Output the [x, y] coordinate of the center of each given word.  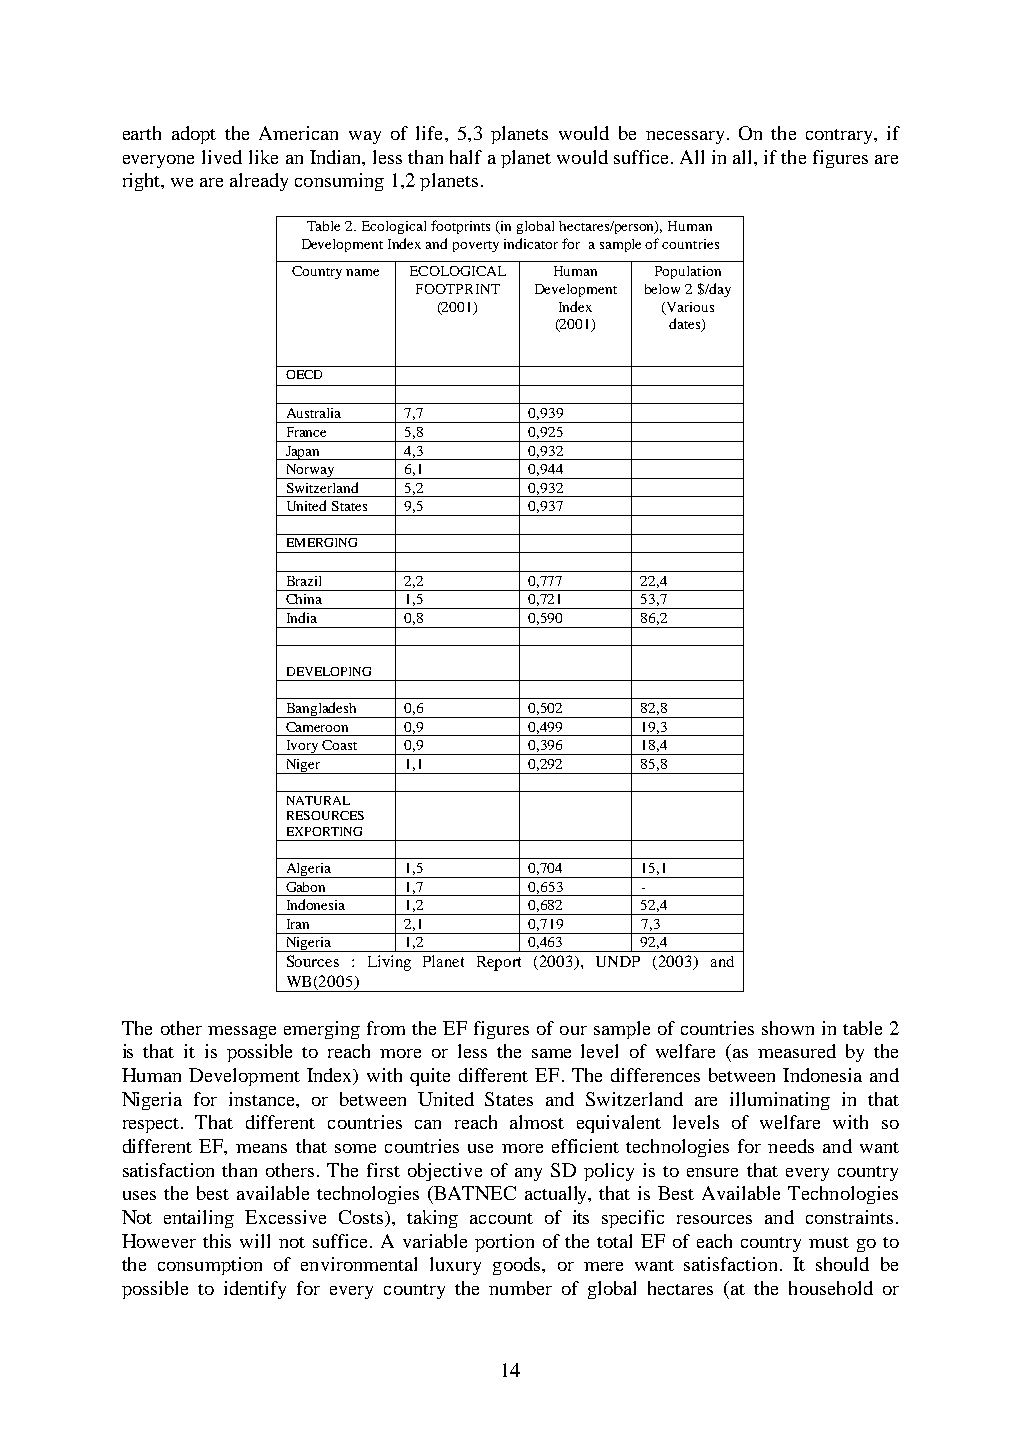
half [466, 157]
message [242, 1032]
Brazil [304, 581]
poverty [476, 246]
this [217, 1241]
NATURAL [318, 800]
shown [788, 1028]
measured [797, 1051]
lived [222, 157]
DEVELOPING [329, 671]
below [662, 289]
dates [686, 325]
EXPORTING [324, 831]
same [551, 1053]
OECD [304, 374]
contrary [840, 136]
